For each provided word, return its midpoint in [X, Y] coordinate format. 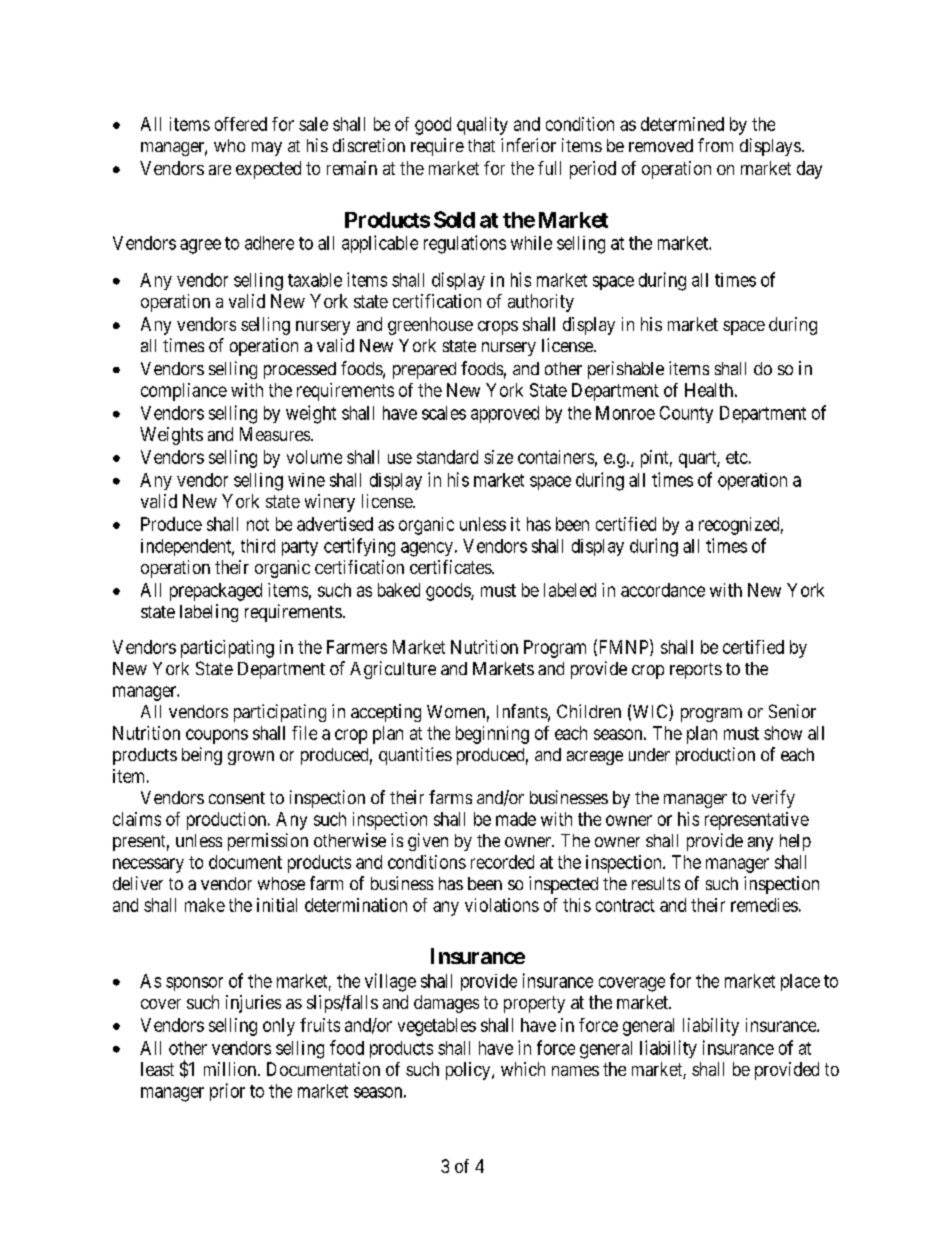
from [715, 145]
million [230, 1069]
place [800, 982]
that [481, 145]
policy [469, 1071]
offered [241, 124]
